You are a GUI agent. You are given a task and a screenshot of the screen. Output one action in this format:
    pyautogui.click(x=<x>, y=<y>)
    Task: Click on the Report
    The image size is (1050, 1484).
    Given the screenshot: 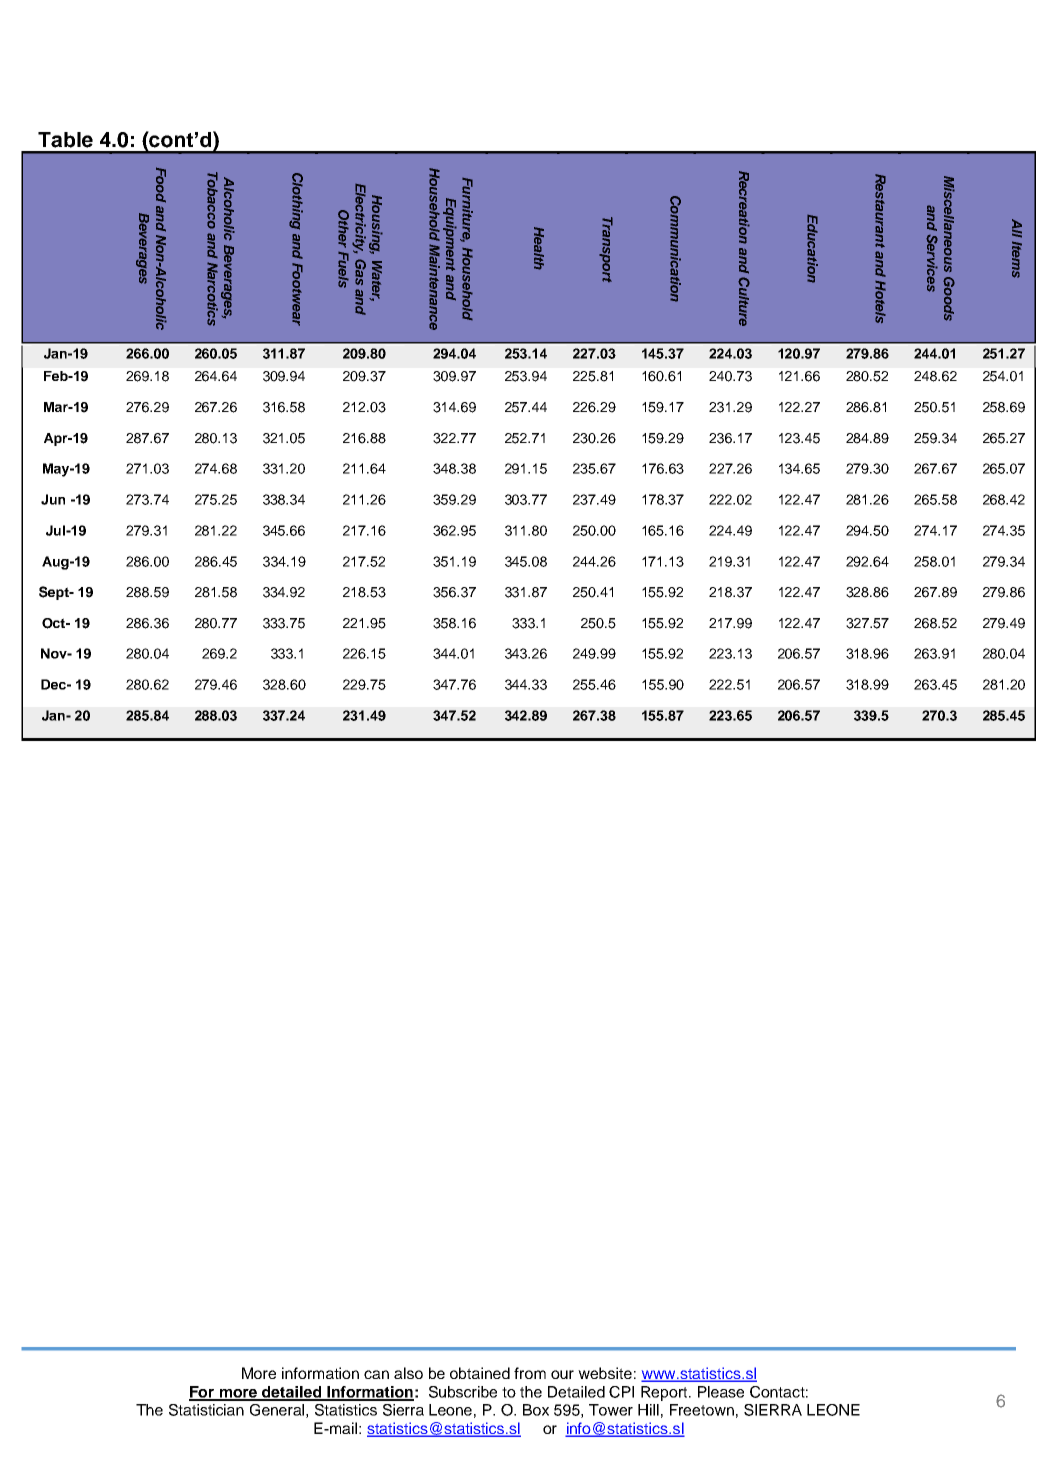 What is the action you would take?
    pyautogui.click(x=665, y=1393)
